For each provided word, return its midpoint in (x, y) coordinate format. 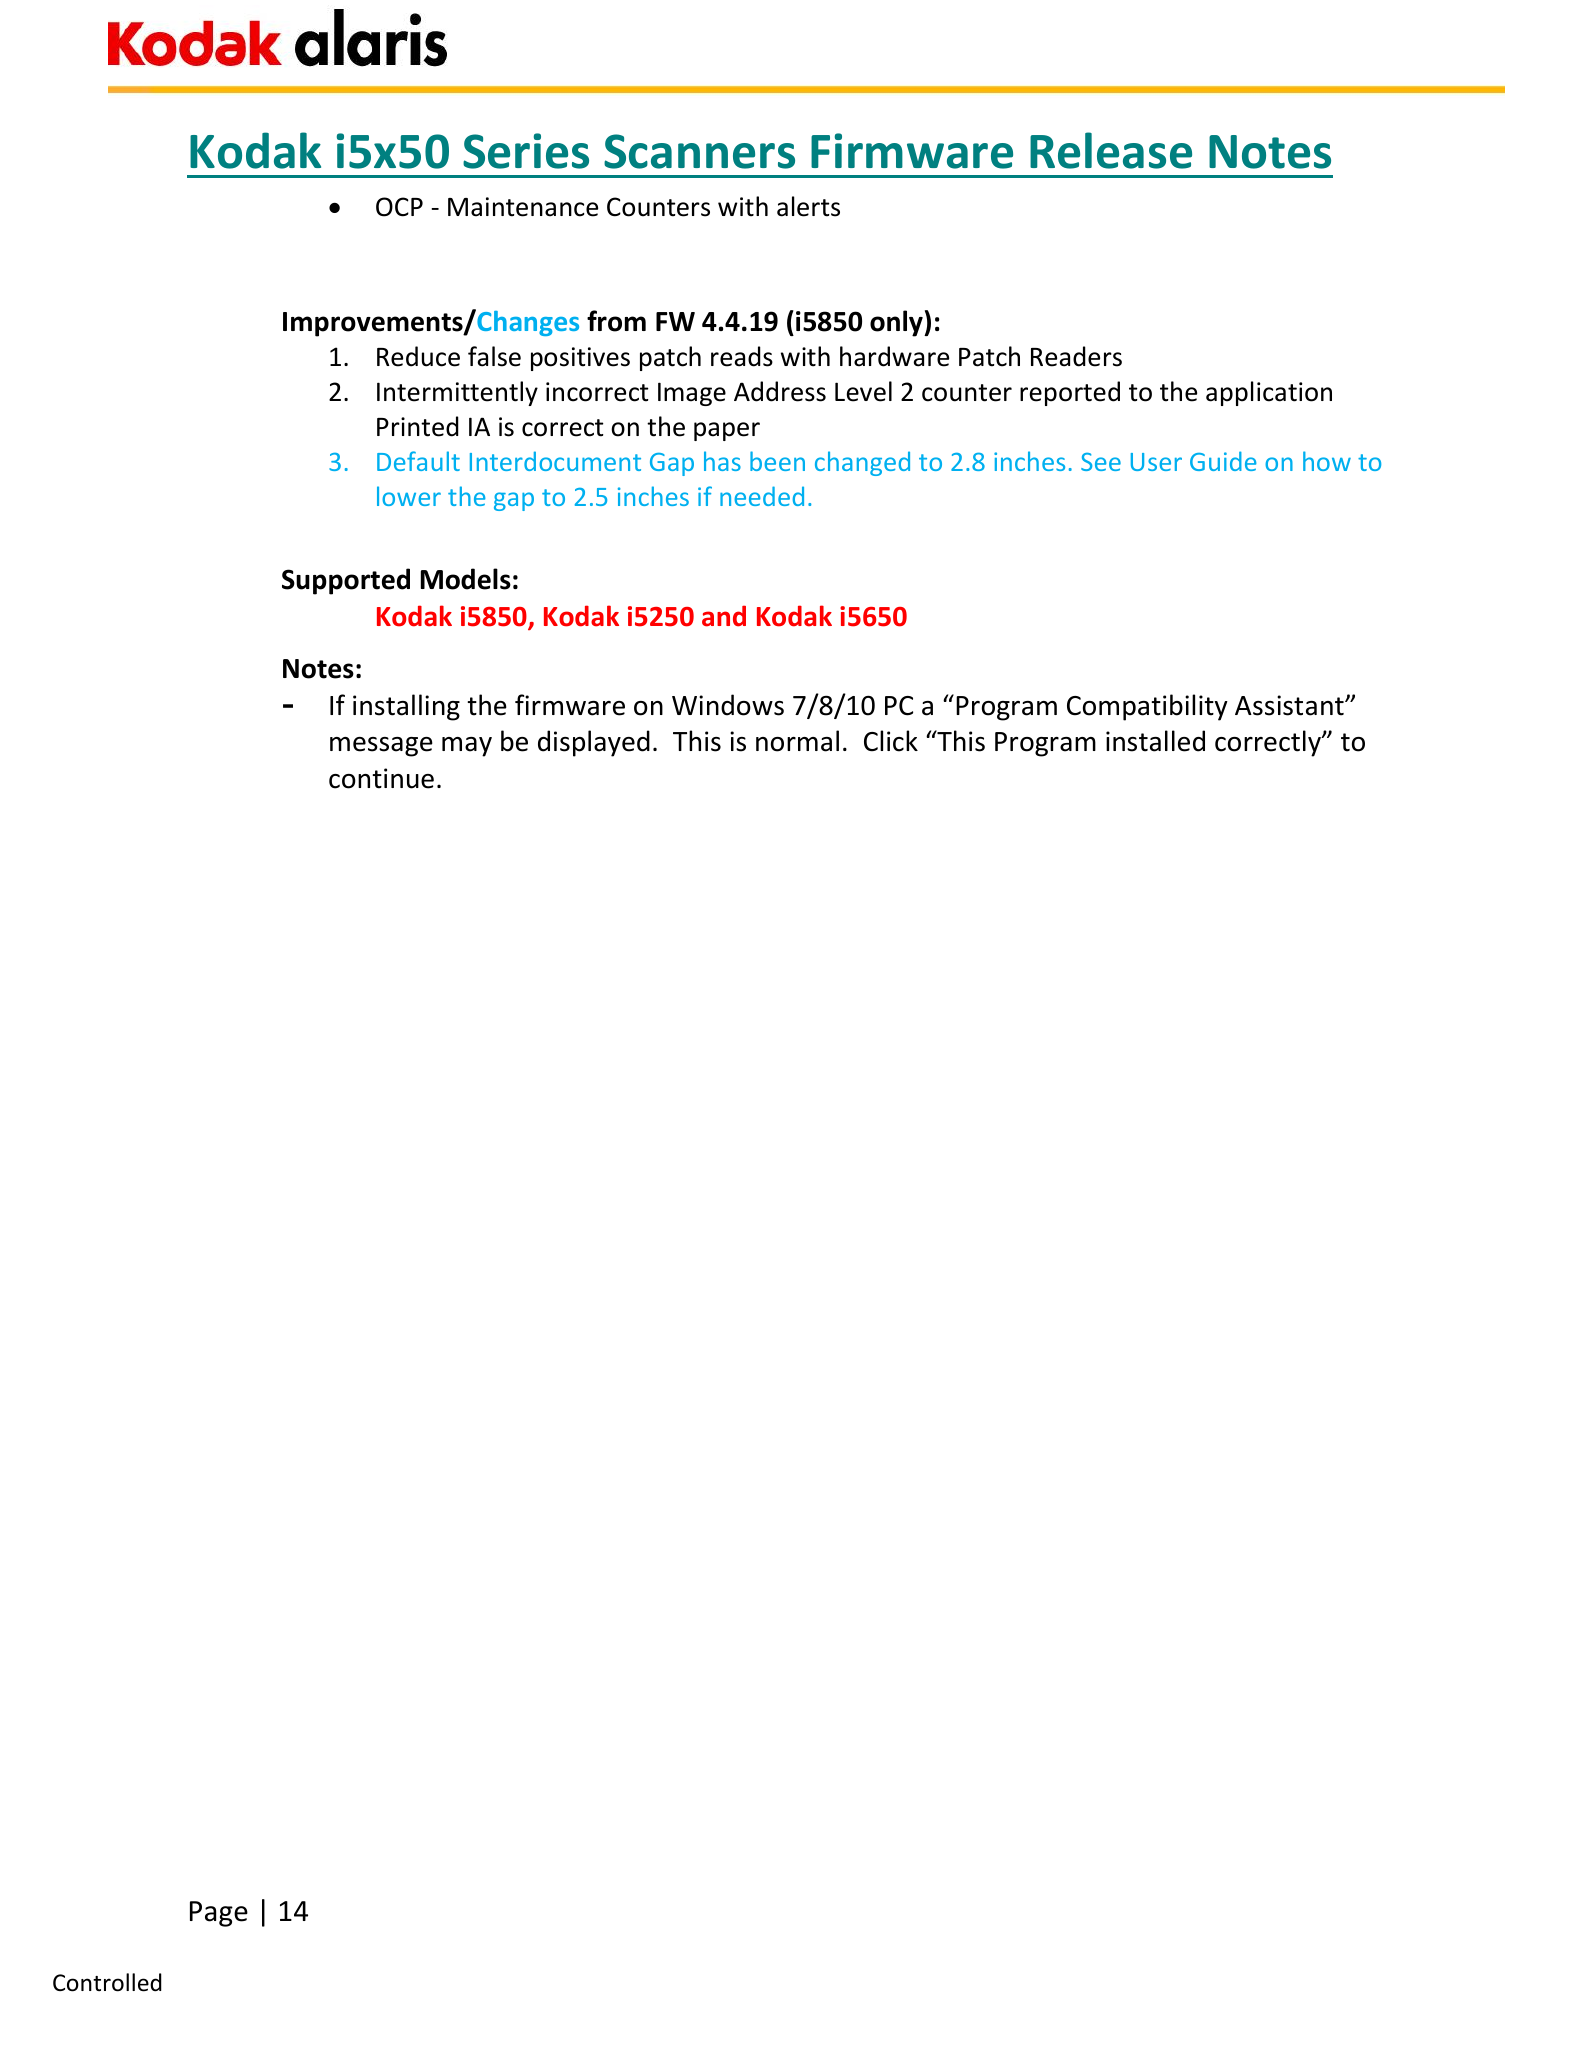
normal (797, 741)
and (724, 616)
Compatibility (1147, 707)
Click (891, 741)
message (381, 747)
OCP (399, 207)
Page (219, 1914)
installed (1155, 741)
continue (381, 778)
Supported (346, 581)
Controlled (107, 1982)
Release (1111, 150)
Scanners (699, 151)
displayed (594, 743)
